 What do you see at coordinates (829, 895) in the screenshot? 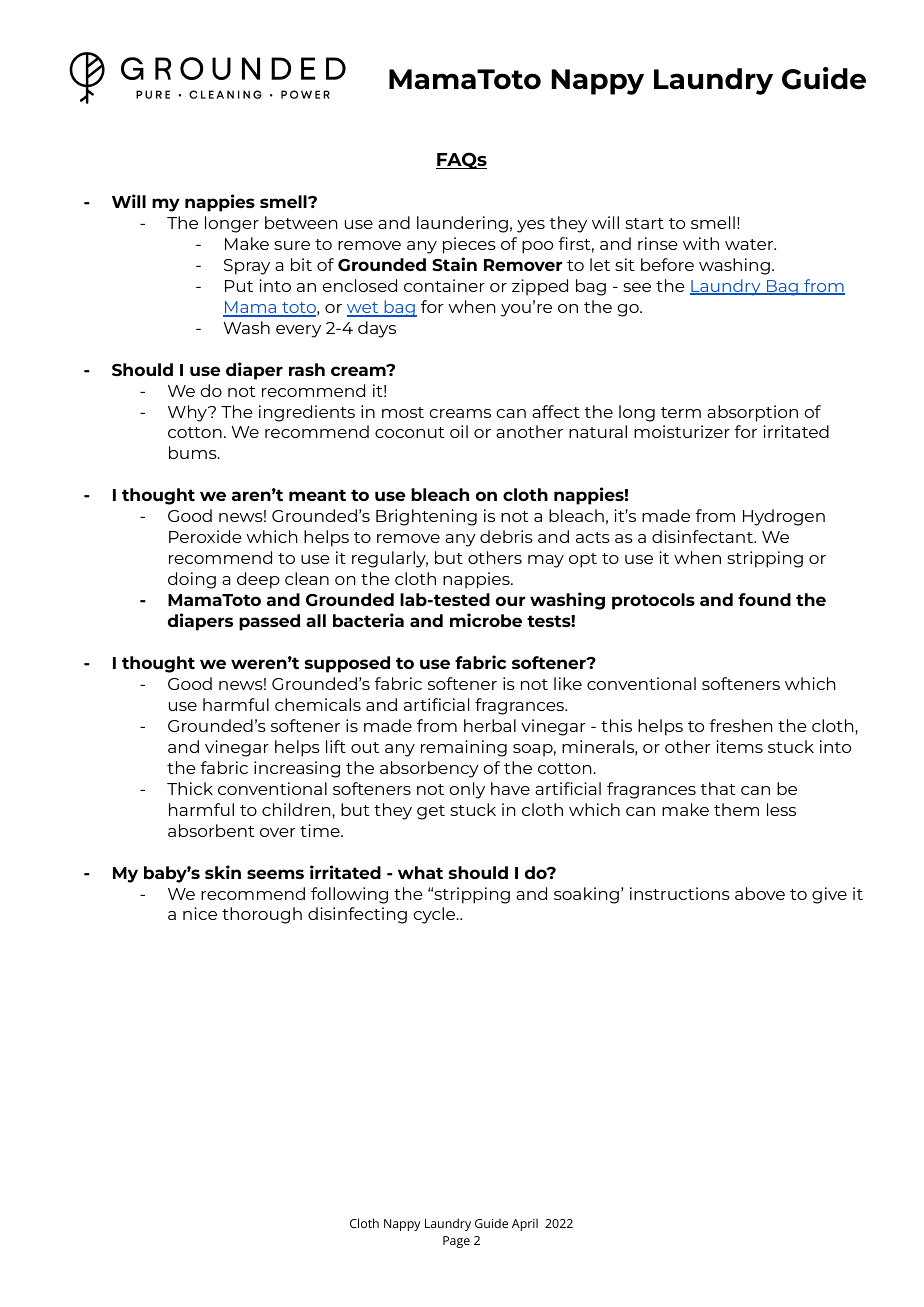
I see `give` at bounding box center [829, 895].
